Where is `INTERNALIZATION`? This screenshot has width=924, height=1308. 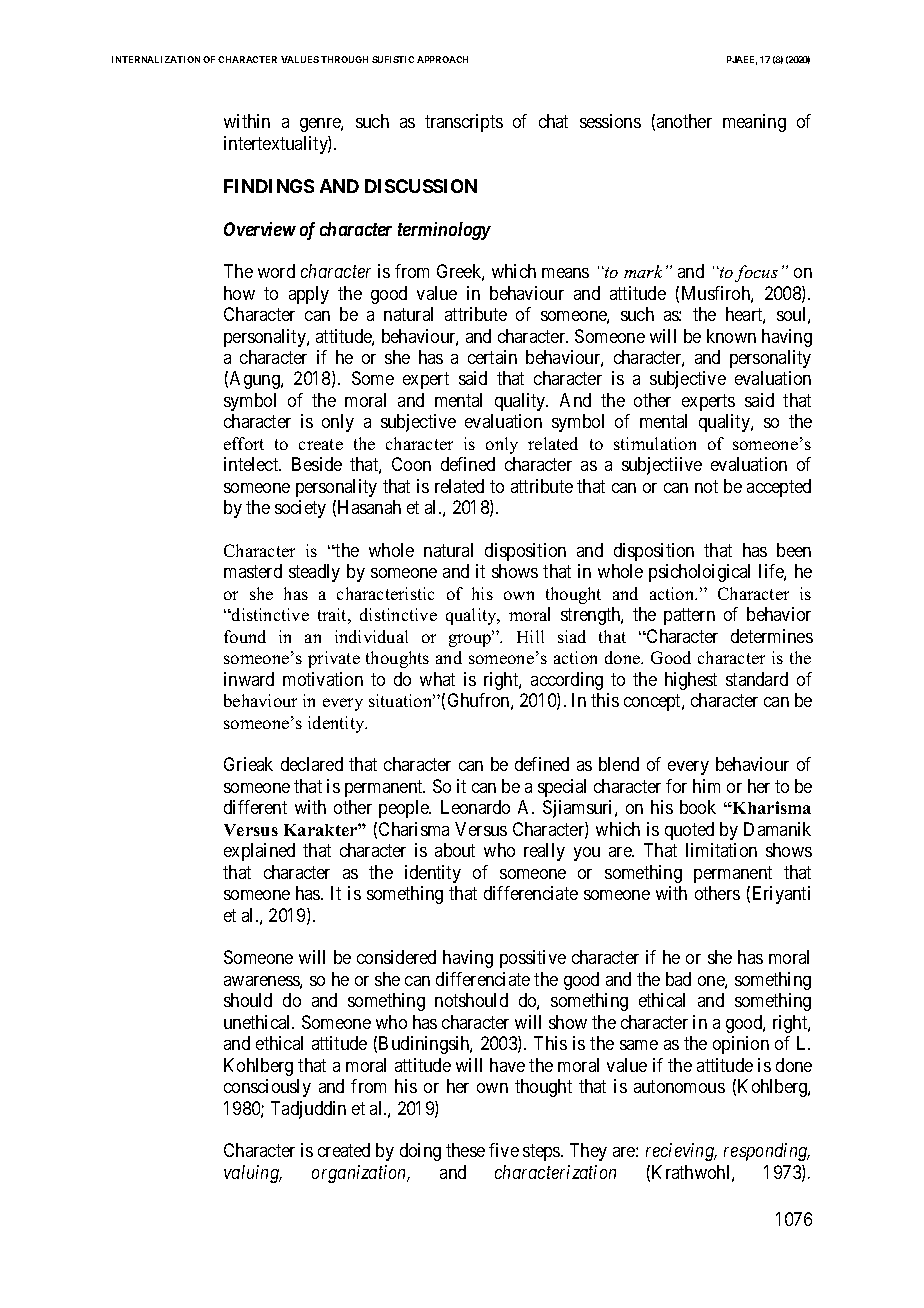
INTERNALIZATION is located at coordinates (156, 59).
